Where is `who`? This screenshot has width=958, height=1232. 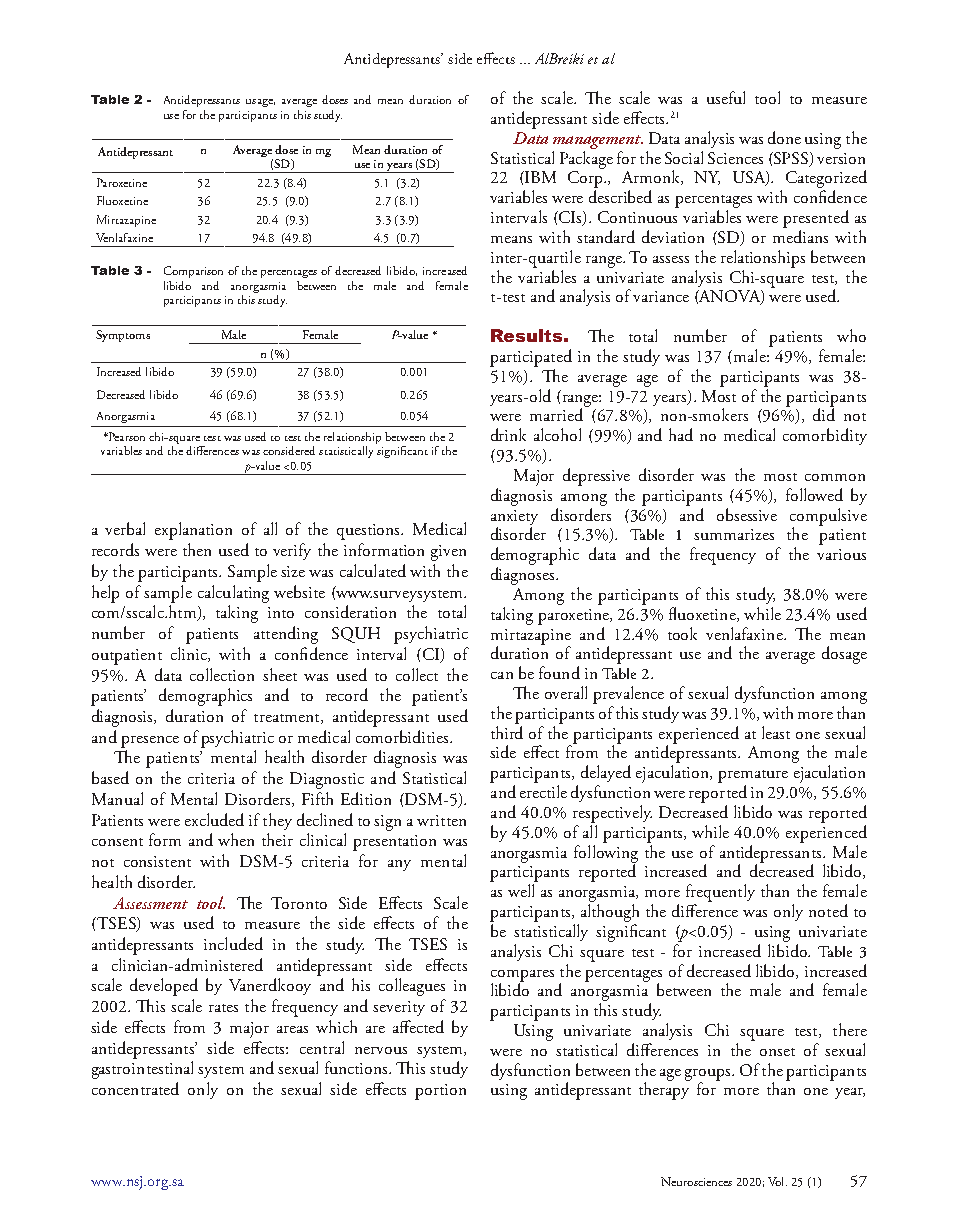 who is located at coordinates (851, 335).
